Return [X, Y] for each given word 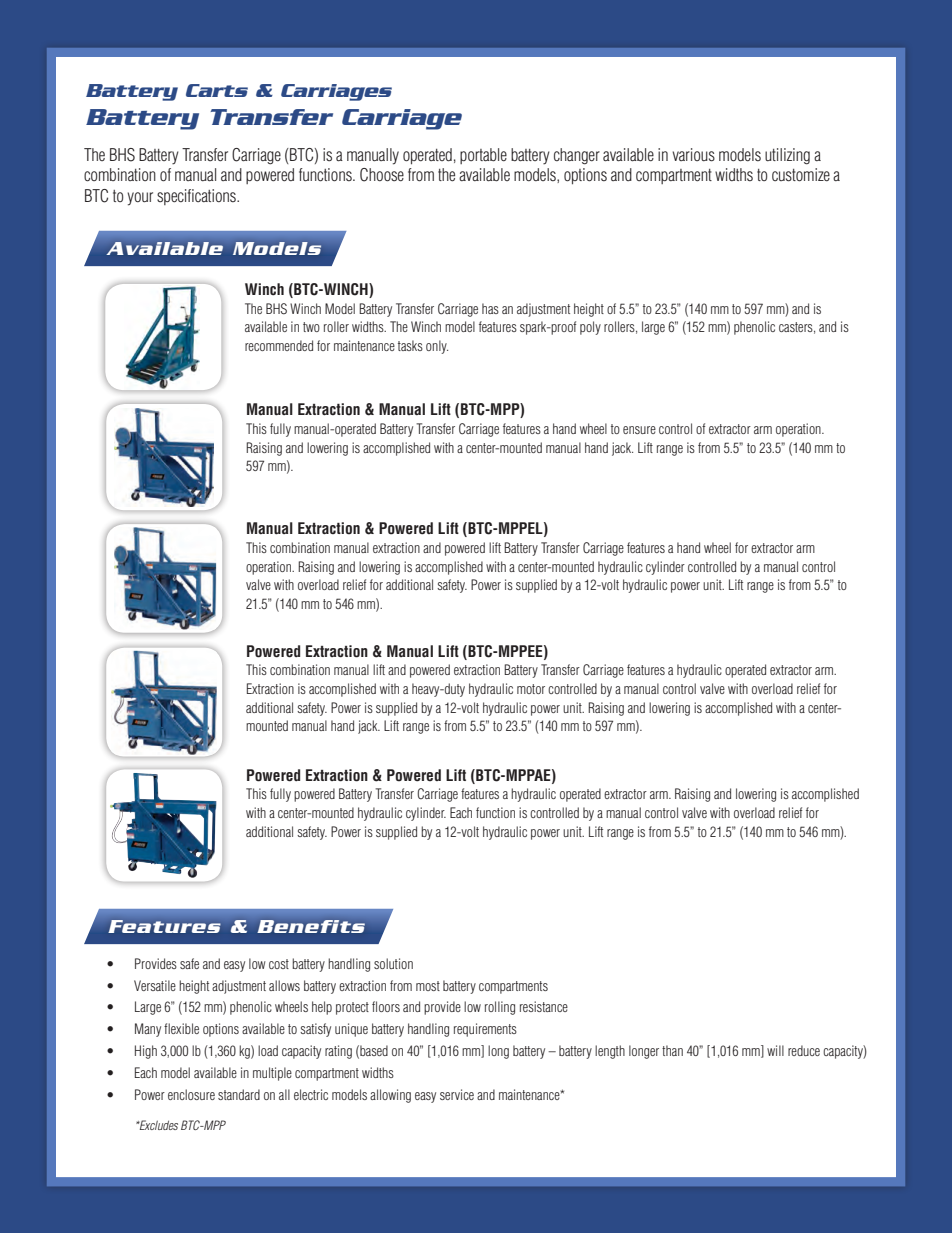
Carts [217, 90]
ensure [639, 430]
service [457, 1094]
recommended [279, 345]
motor [531, 689]
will [775, 1050]
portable [483, 156]
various [693, 155]
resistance [544, 1006]
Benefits [311, 926]
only [437, 347]
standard [239, 1094]
